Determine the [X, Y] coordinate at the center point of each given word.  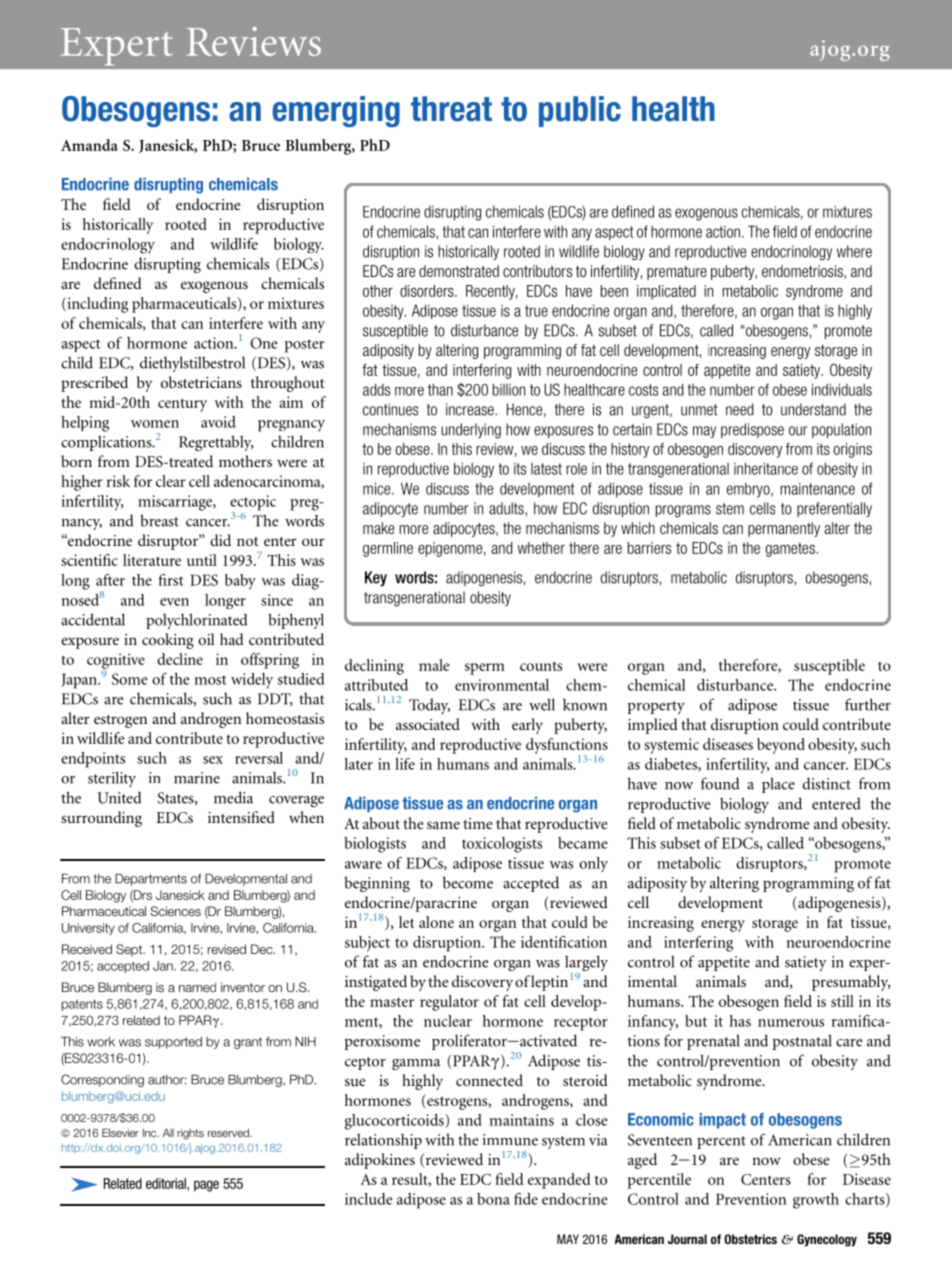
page [206, 1186]
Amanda [89, 145]
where [854, 251]
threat [451, 109]
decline [180, 659]
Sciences [176, 911]
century [182, 405]
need [740, 409]
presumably [851, 983]
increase [471, 409]
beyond [781, 746]
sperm [485, 669]
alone [436, 922]
